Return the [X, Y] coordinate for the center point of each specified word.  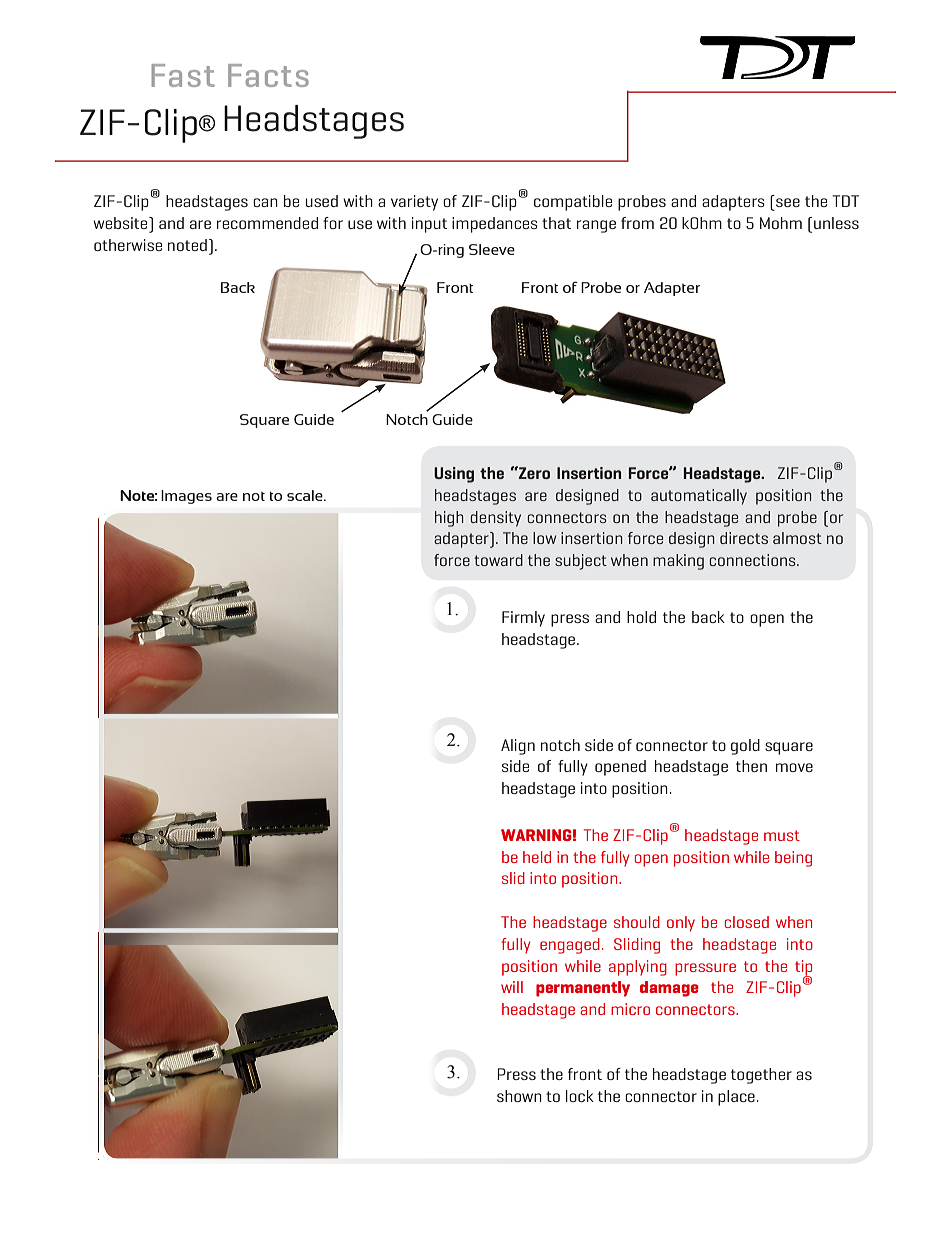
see [788, 202]
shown [519, 1096]
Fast [183, 75]
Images [186, 497]
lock [580, 1096]
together [761, 1076]
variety [414, 203]
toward [498, 560]
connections [753, 560]
